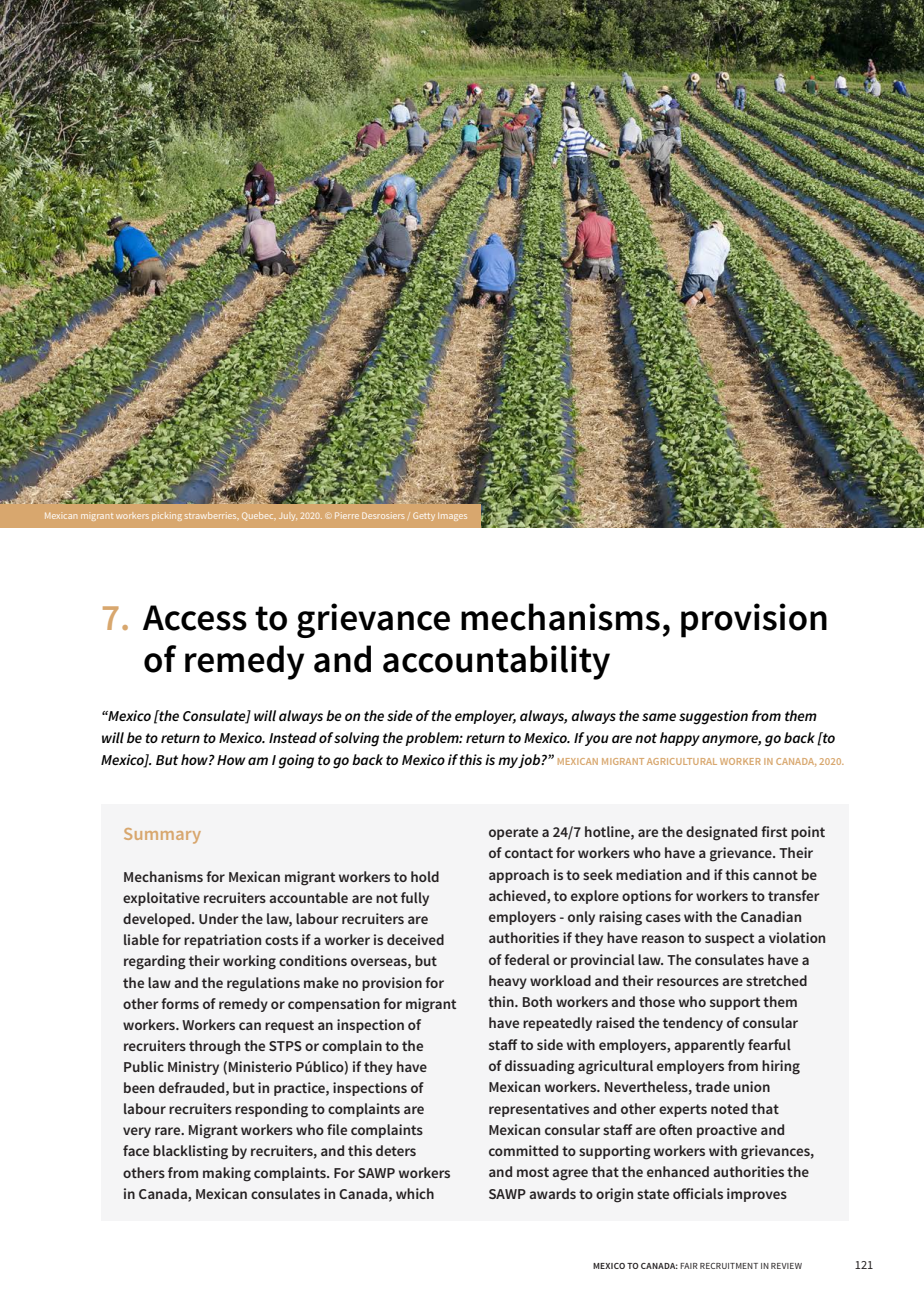  Describe the element at coordinates (193, 1068) in the image. I see `Ministry` at that location.
